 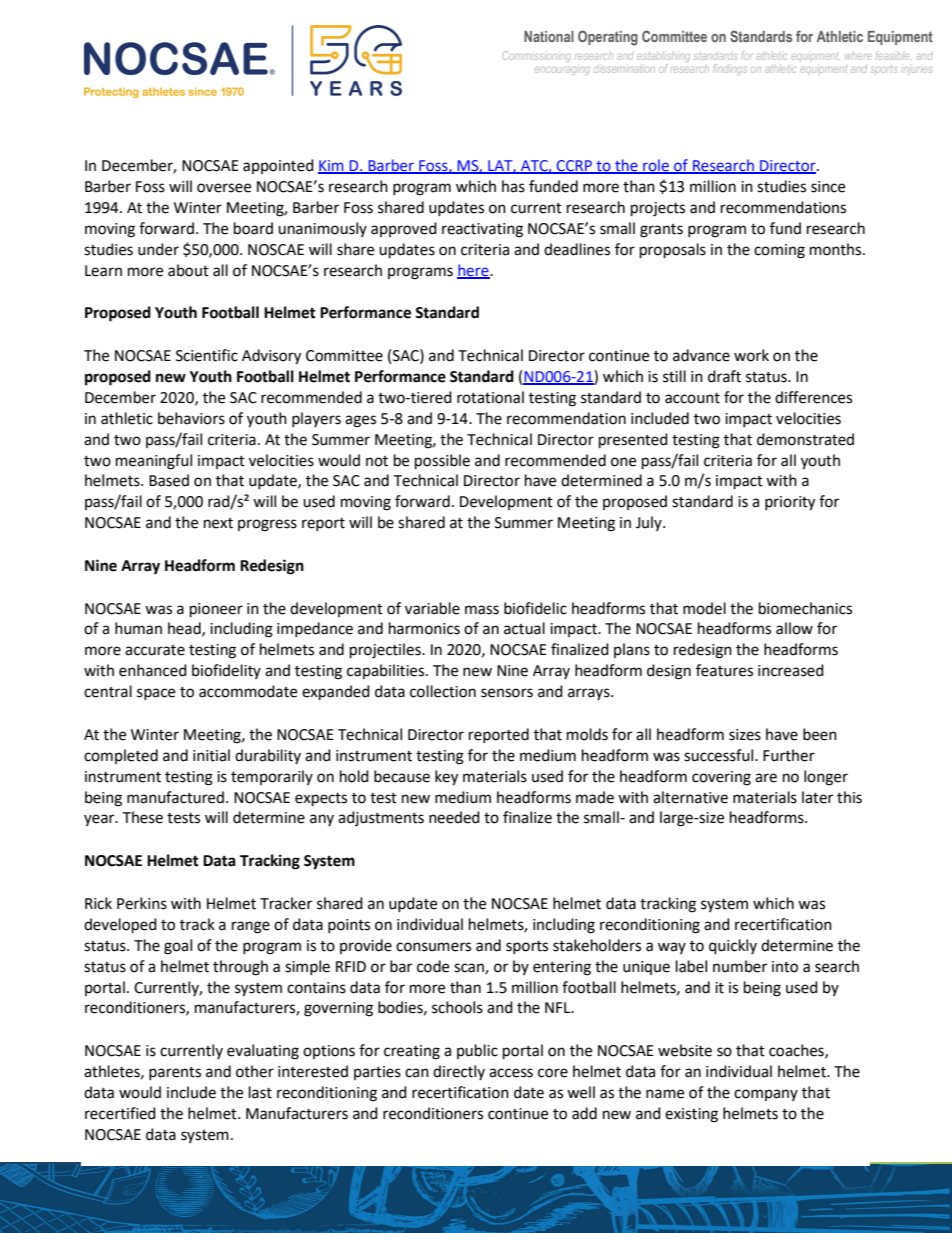 I want to click on initial, so click(x=211, y=755).
